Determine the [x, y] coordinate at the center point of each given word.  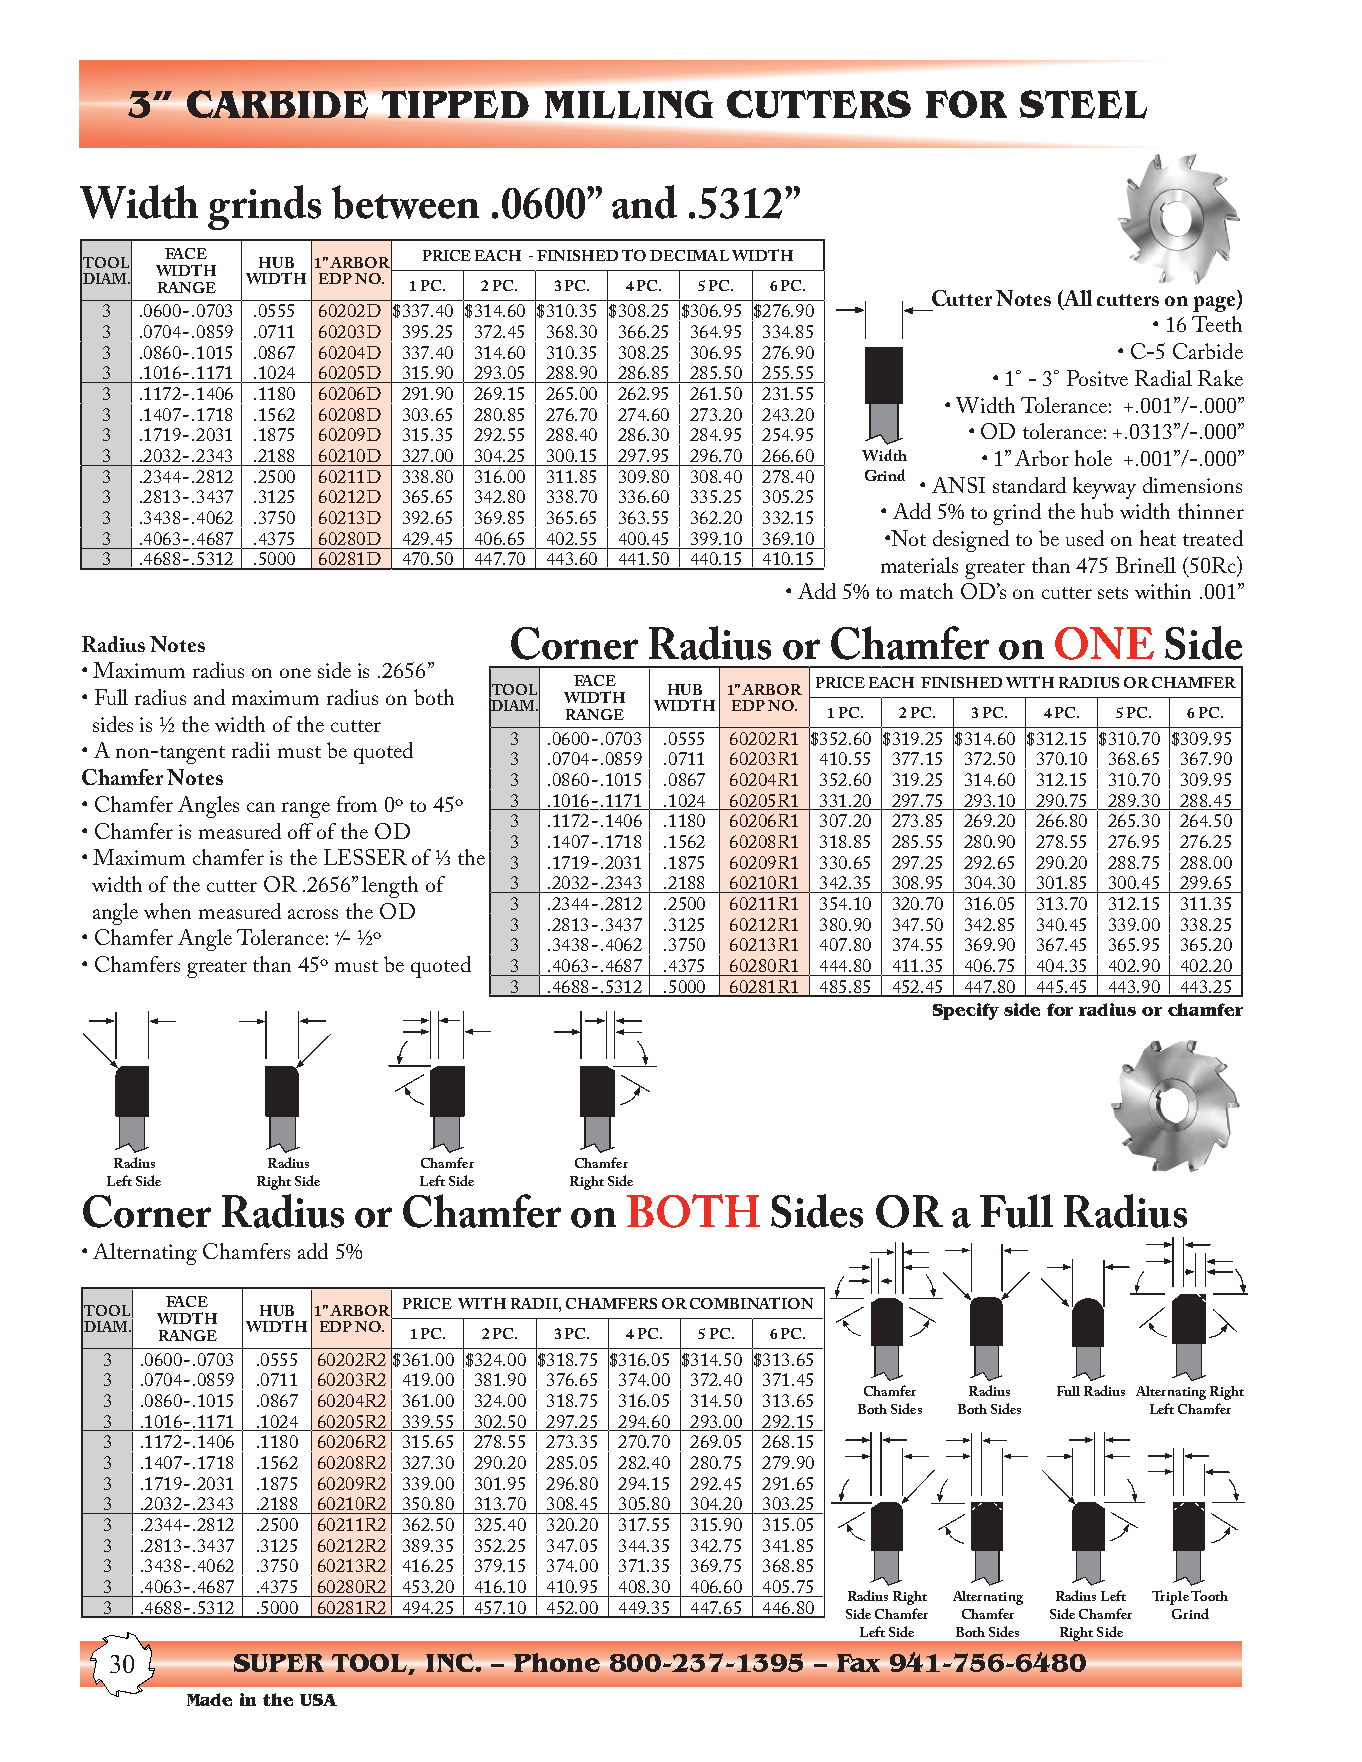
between [405, 202]
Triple [1170, 1597]
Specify [966, 1011]
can [261, 807]
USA [318, 1700]
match [926, 591]
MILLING [629, 104]
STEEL [1083, 104]
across [313, 914]
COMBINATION [751, 1303]
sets [1113, 593]
